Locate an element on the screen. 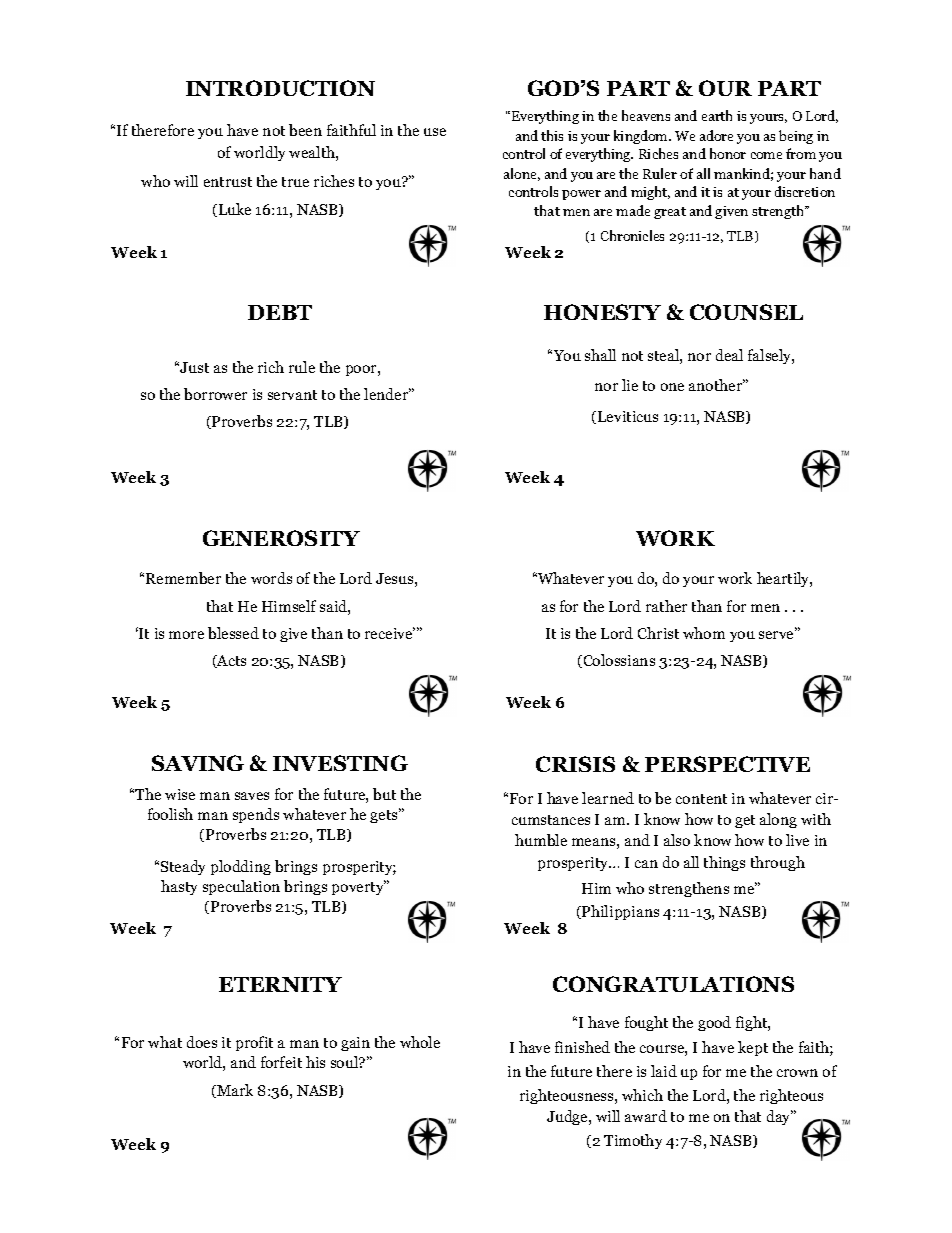 The image size is (952, 1233). lender is located at coordinates (387, 394).
